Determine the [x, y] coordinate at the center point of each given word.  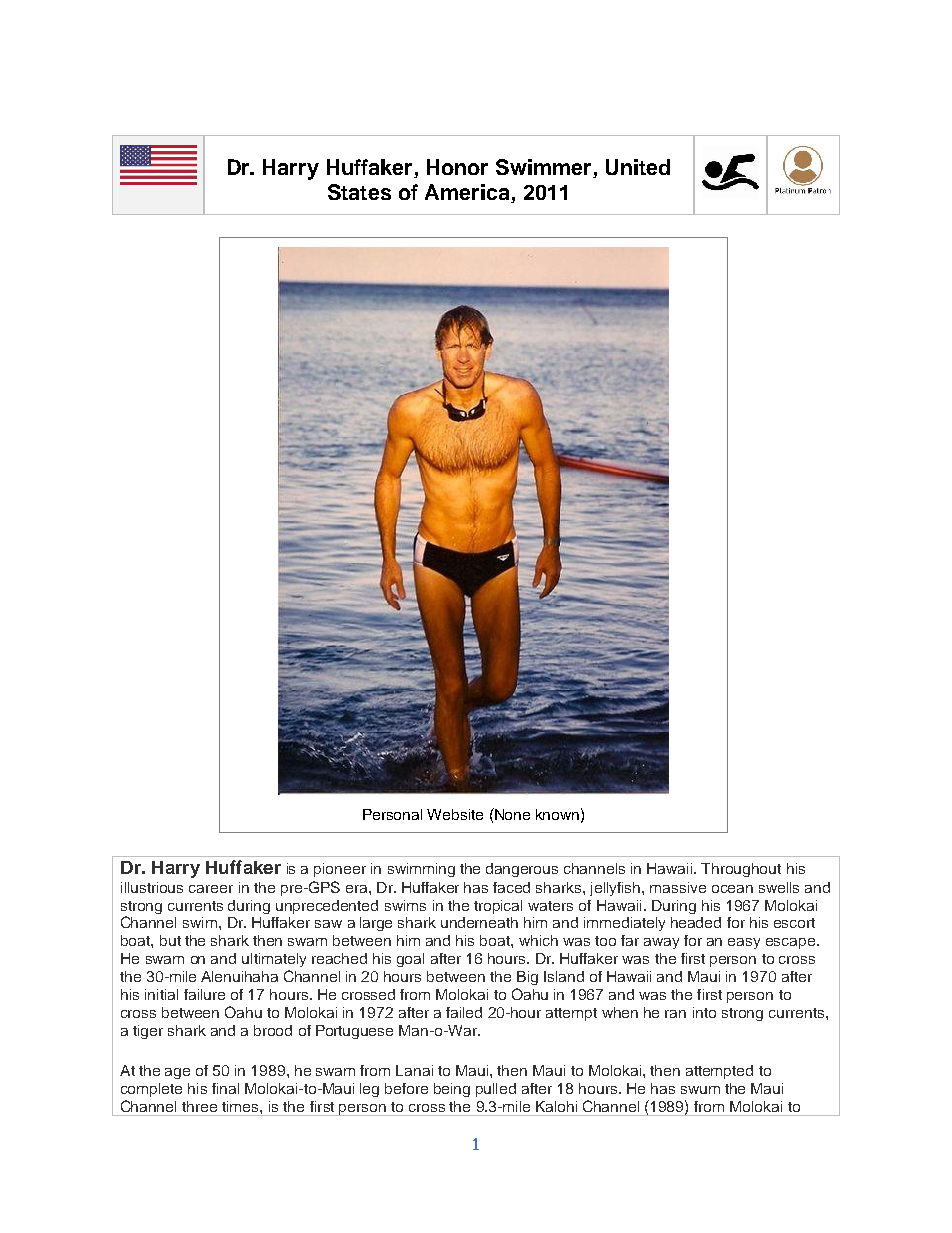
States [359, 192]
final [225, 1088]
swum [700, 1090]
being [452, 1090]
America [468, 193]
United [638, 167]
